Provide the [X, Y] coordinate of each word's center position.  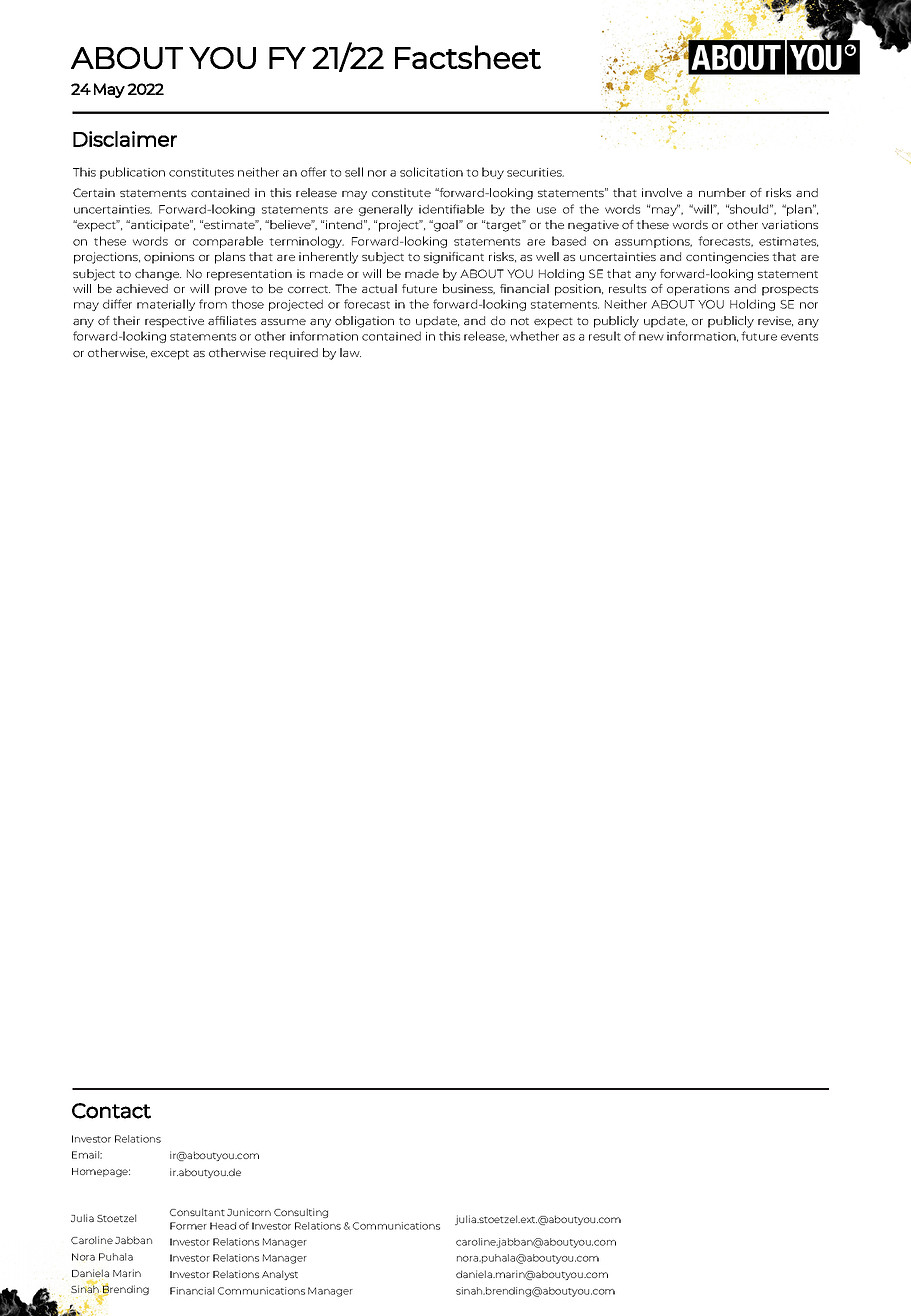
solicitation [431, 172]
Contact [111, 1111]
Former [188, 1226]
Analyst [280, 1275]
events [799, 337]
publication [132, 173]
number [722, 192]
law [350, 352]
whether [534, 336]
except [170, 354]
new [651, 337]
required [294, 354]
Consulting [301, 1213]
